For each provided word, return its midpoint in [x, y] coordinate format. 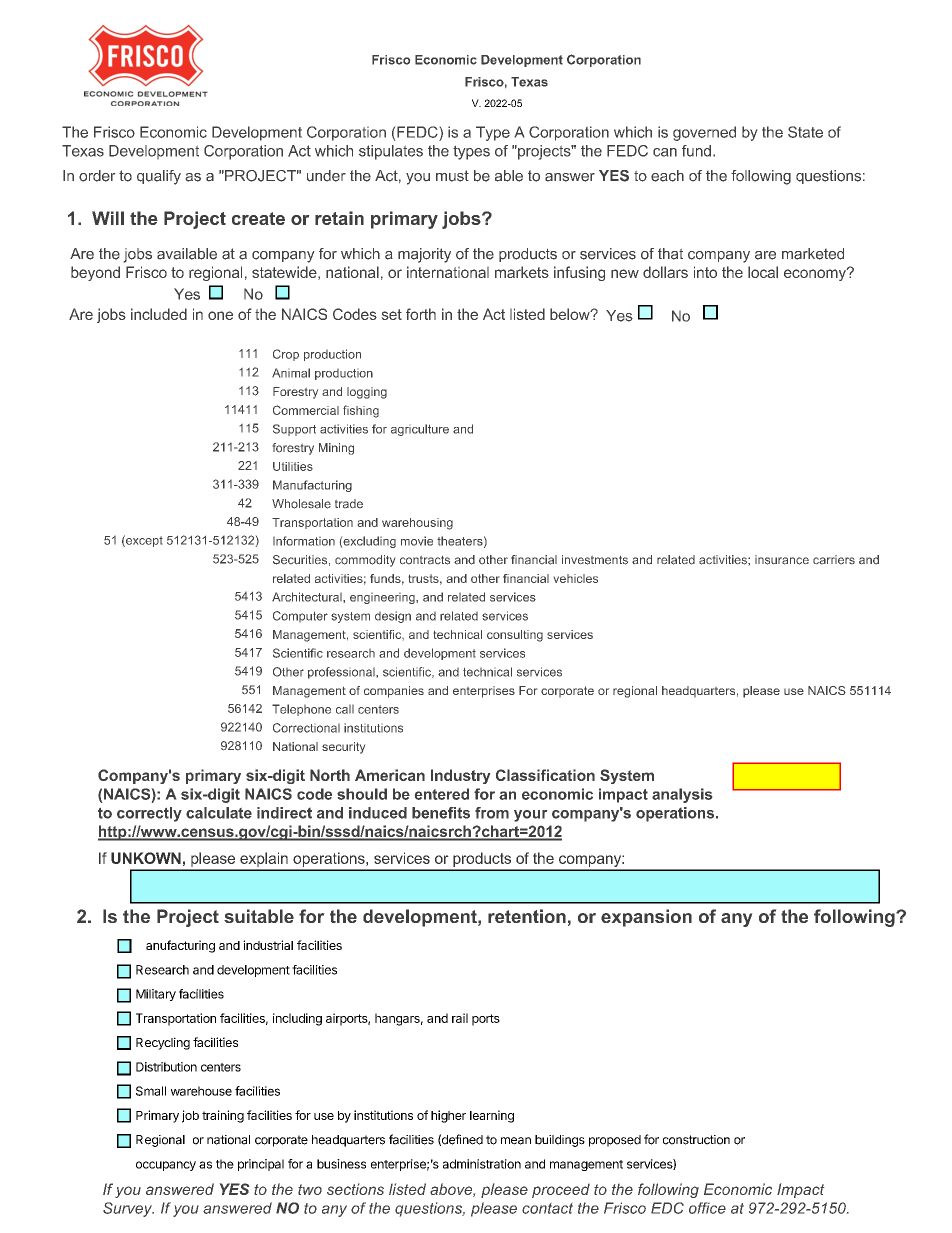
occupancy [166, 1166]
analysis [682, 795]
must [452, 176]
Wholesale [301, 504]
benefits [441, 813]
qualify [159, 177]
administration [482, 1164]
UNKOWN [146, 858]
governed [704, 133]
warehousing [417, 524]
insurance [782, 560]
